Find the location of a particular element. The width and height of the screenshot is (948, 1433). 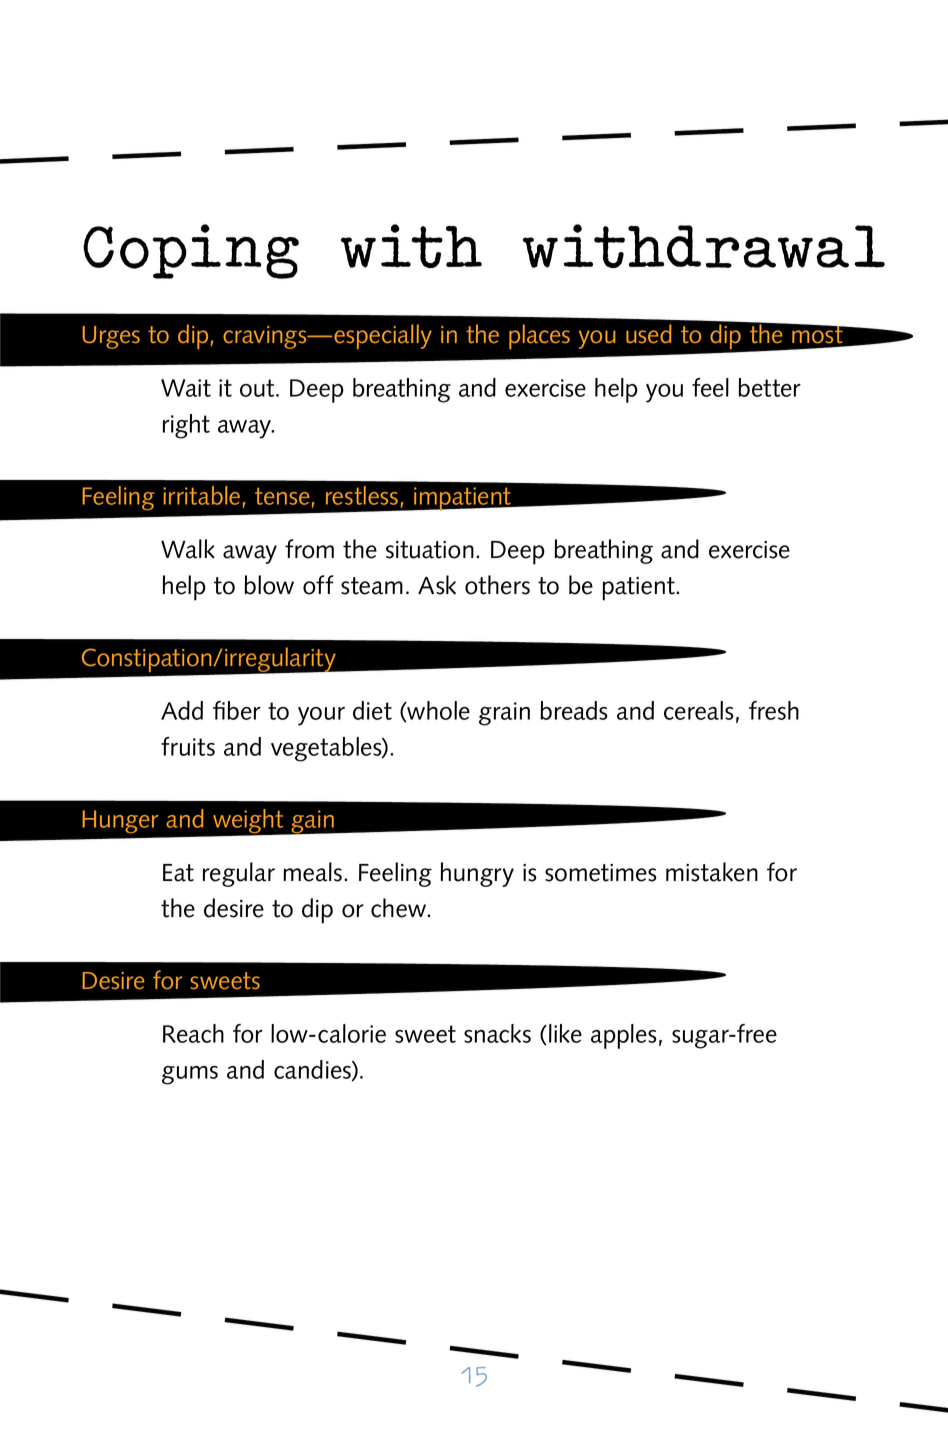

chew is located at coordinates (400, 908).
